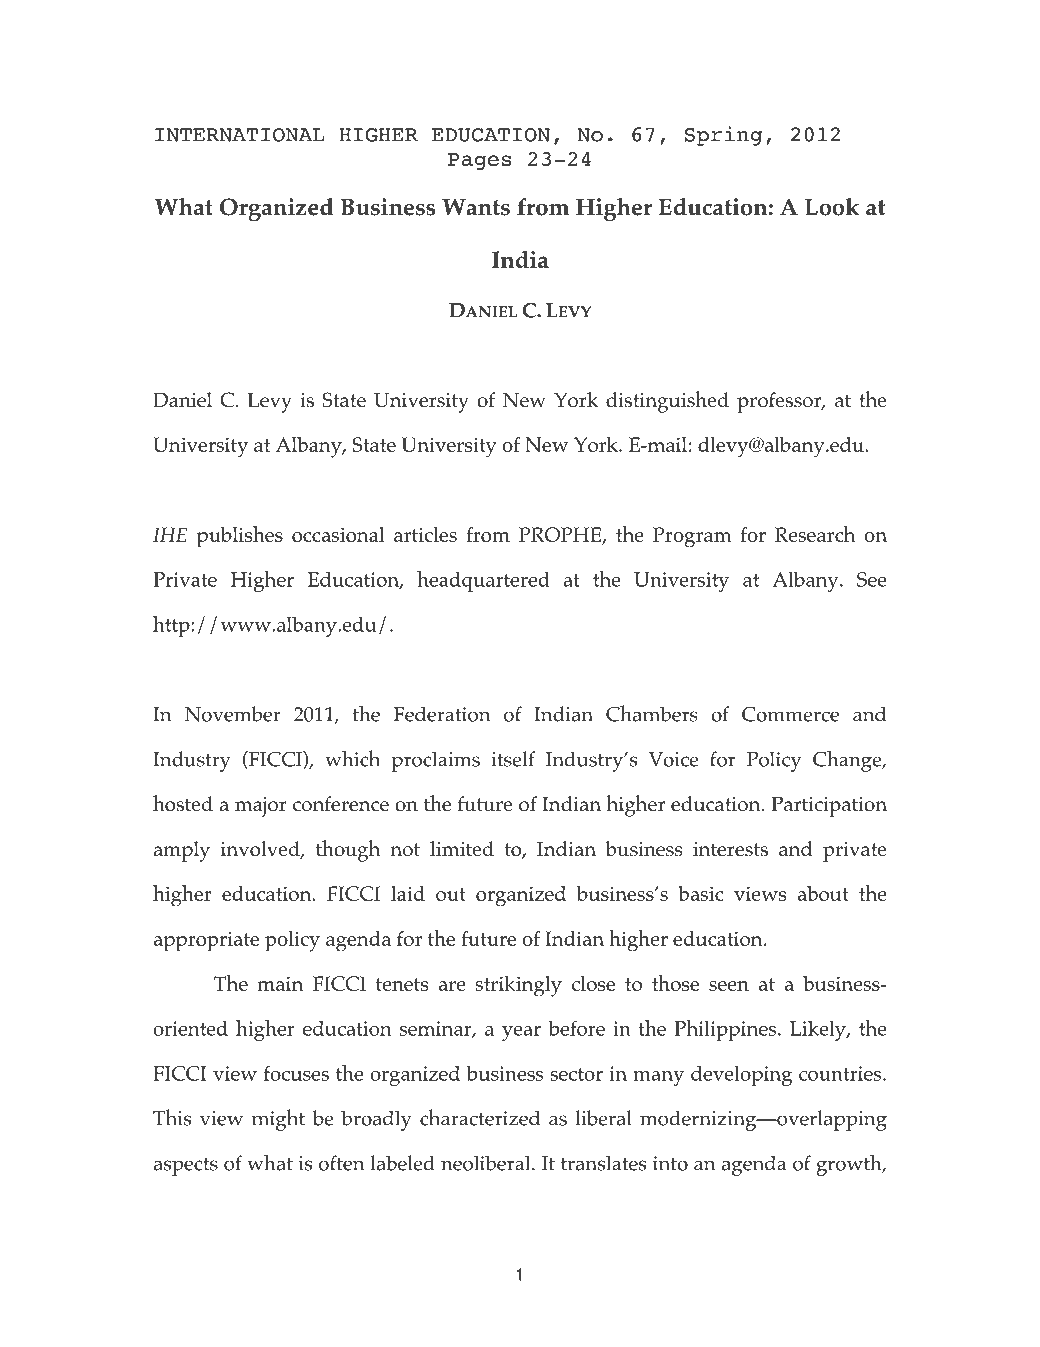 Image resolution: width=1040 pixels, height=1347 pixels. Describe the element at coordinates (278, 1120) in the screenshot. I see `might` at that location.
